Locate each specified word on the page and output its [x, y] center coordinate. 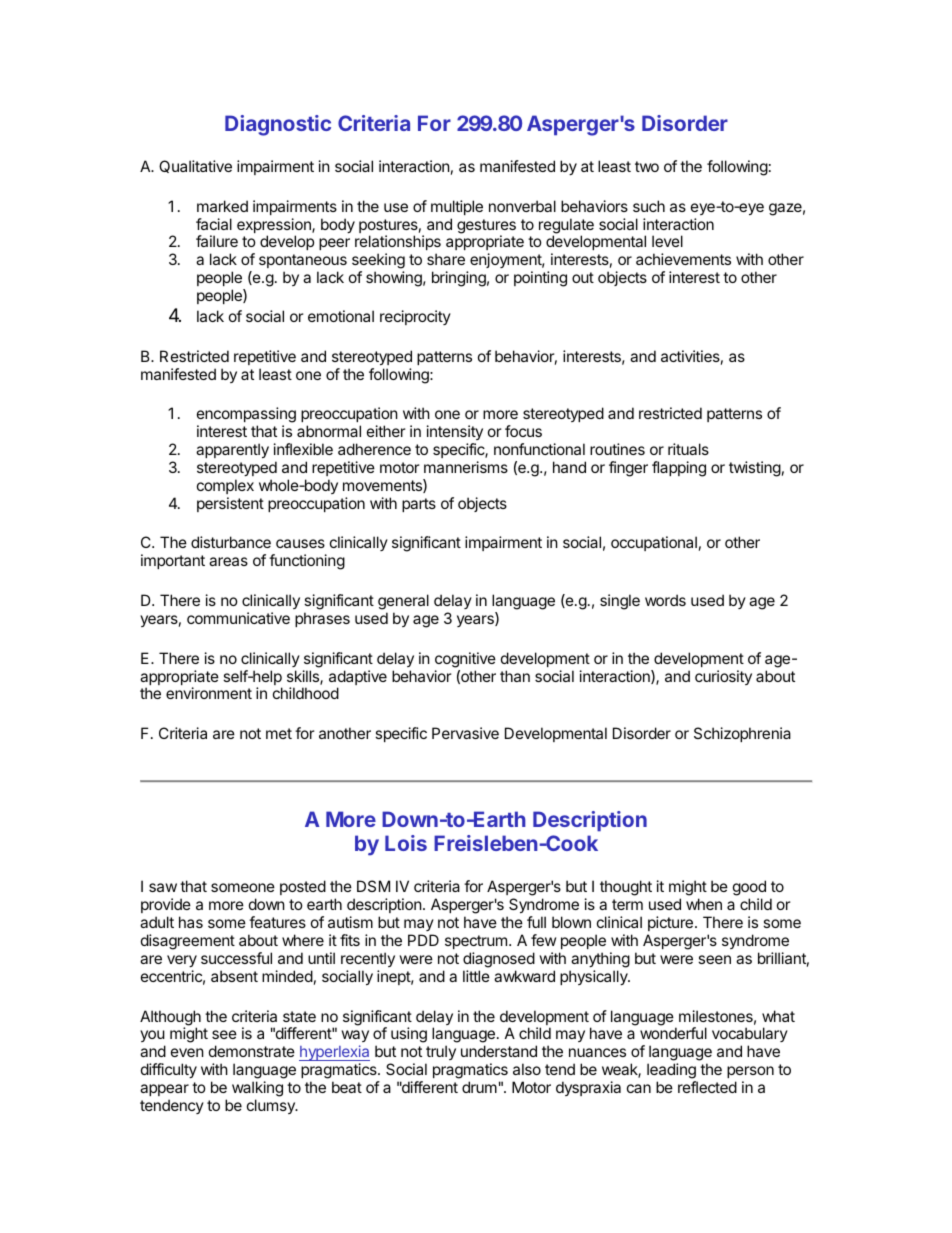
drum [479, 1087]
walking [257, 1089]
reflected [707, 1087]
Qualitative [195, 166]
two [647, 166]
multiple [457, 207]
